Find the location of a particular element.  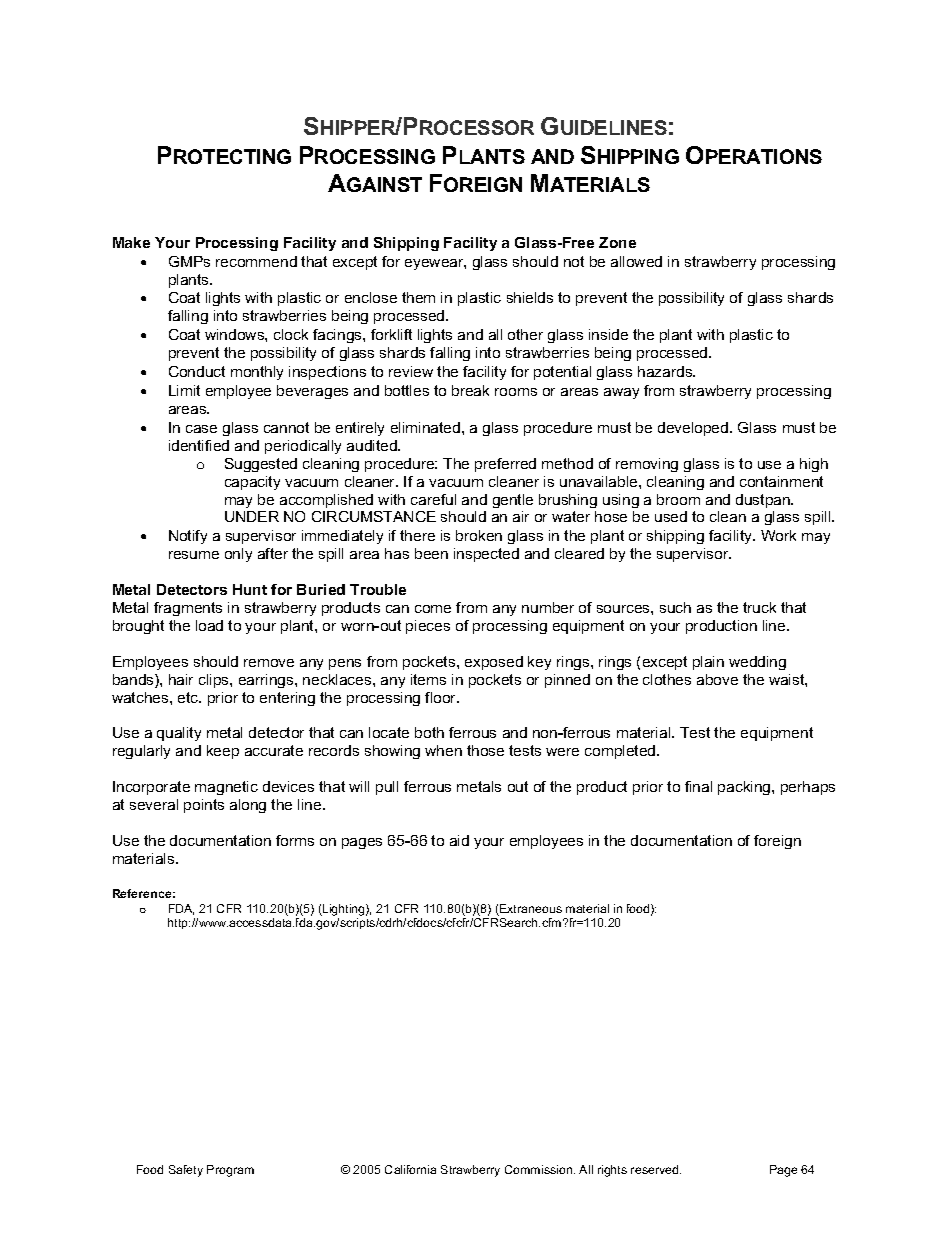

points is located at coordinates (204, 806).
